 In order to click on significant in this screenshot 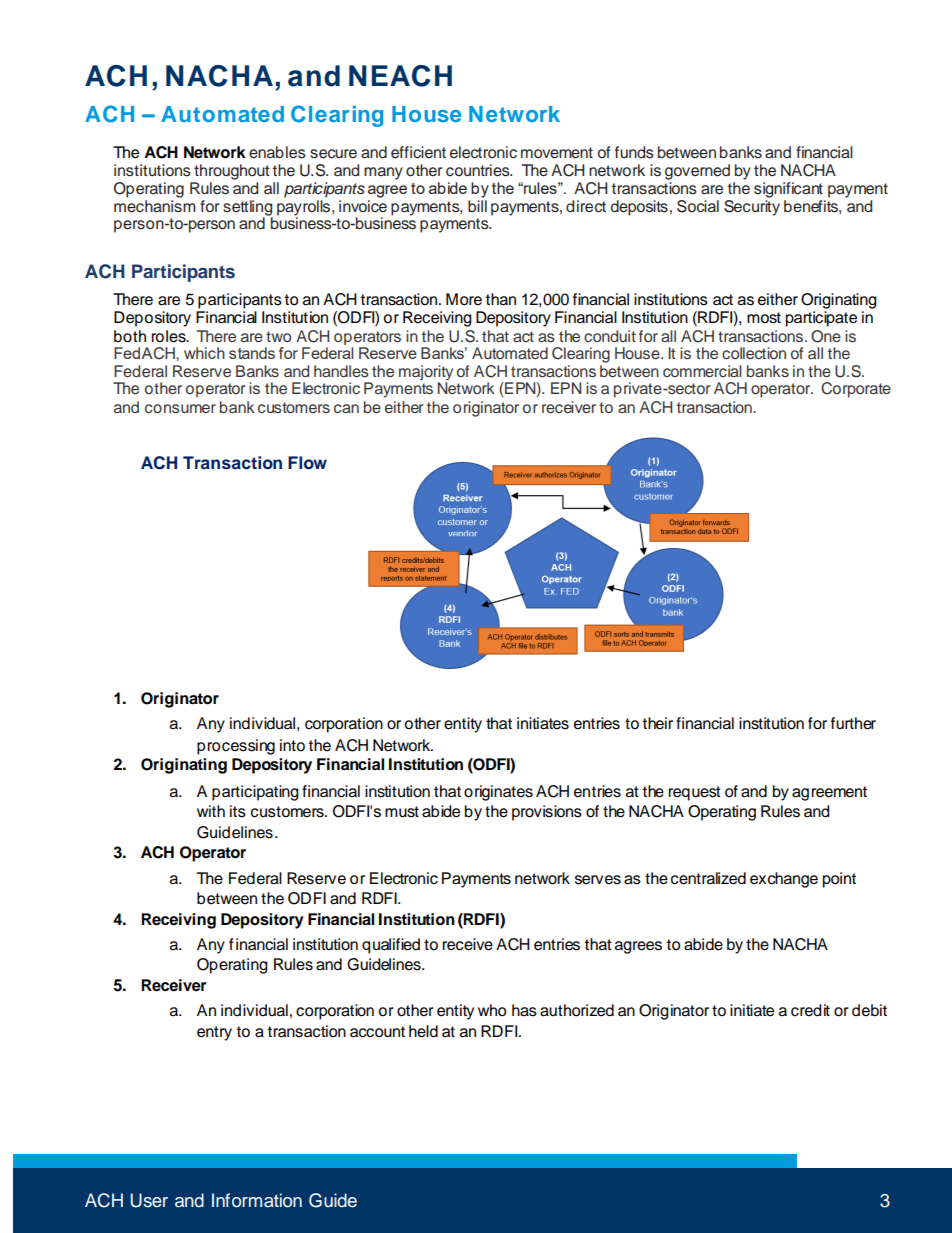, I will do `click(788, 190)`.
